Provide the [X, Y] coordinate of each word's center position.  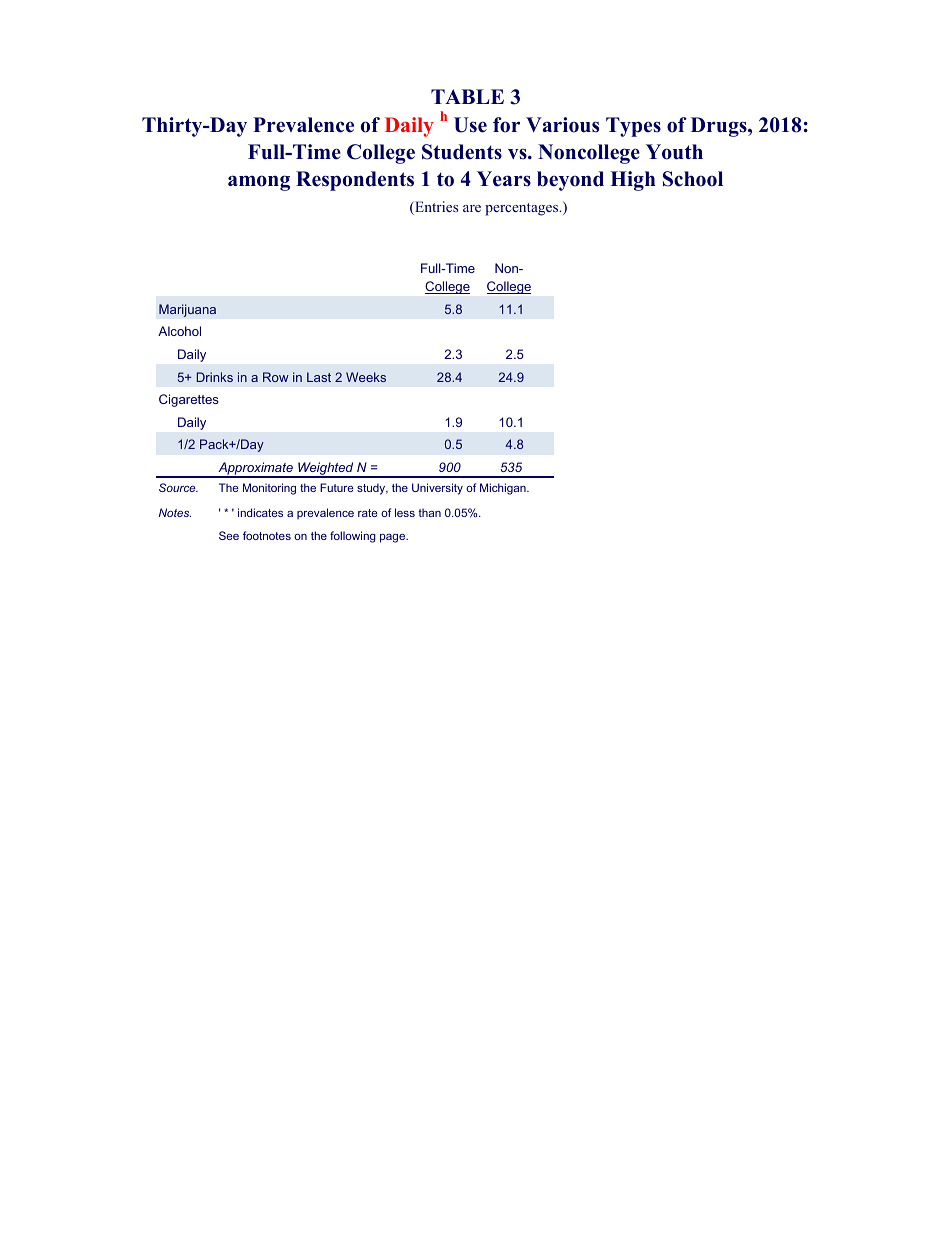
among [259, 183]
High [633, 181]
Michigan [504, 489]
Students [462, 152]
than [430, 512]
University [437, 489]
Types [633, 127]
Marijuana [187, 310]
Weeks [366, 377]
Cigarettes [189, 400]
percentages [523, 209]
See [229, 535]
